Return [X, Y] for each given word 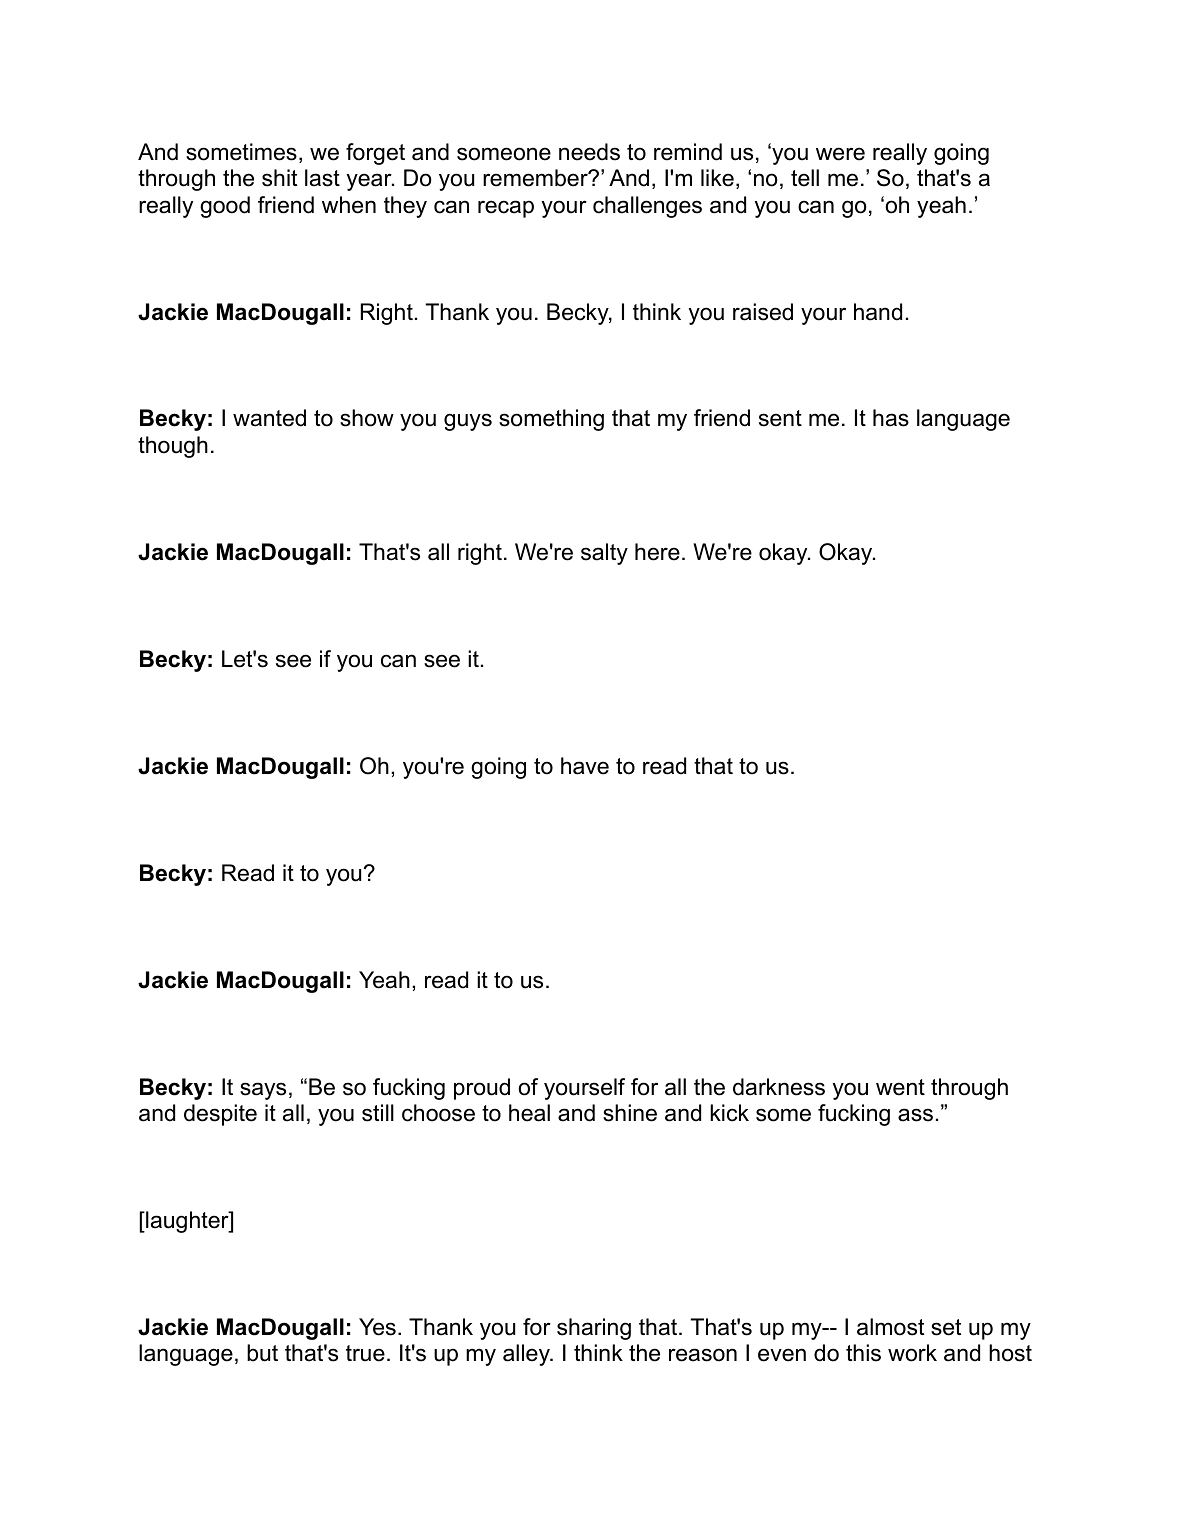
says [263, 1091]
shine [630, 1113]
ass [915, 1115]
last [322, 178]
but [262, 1353]
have [585, 766]
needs [589, 152]
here [657, 552]
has [891, 418]
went [900, 1087]
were [840, 154]
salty [604, 554]
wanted [269, 418]
